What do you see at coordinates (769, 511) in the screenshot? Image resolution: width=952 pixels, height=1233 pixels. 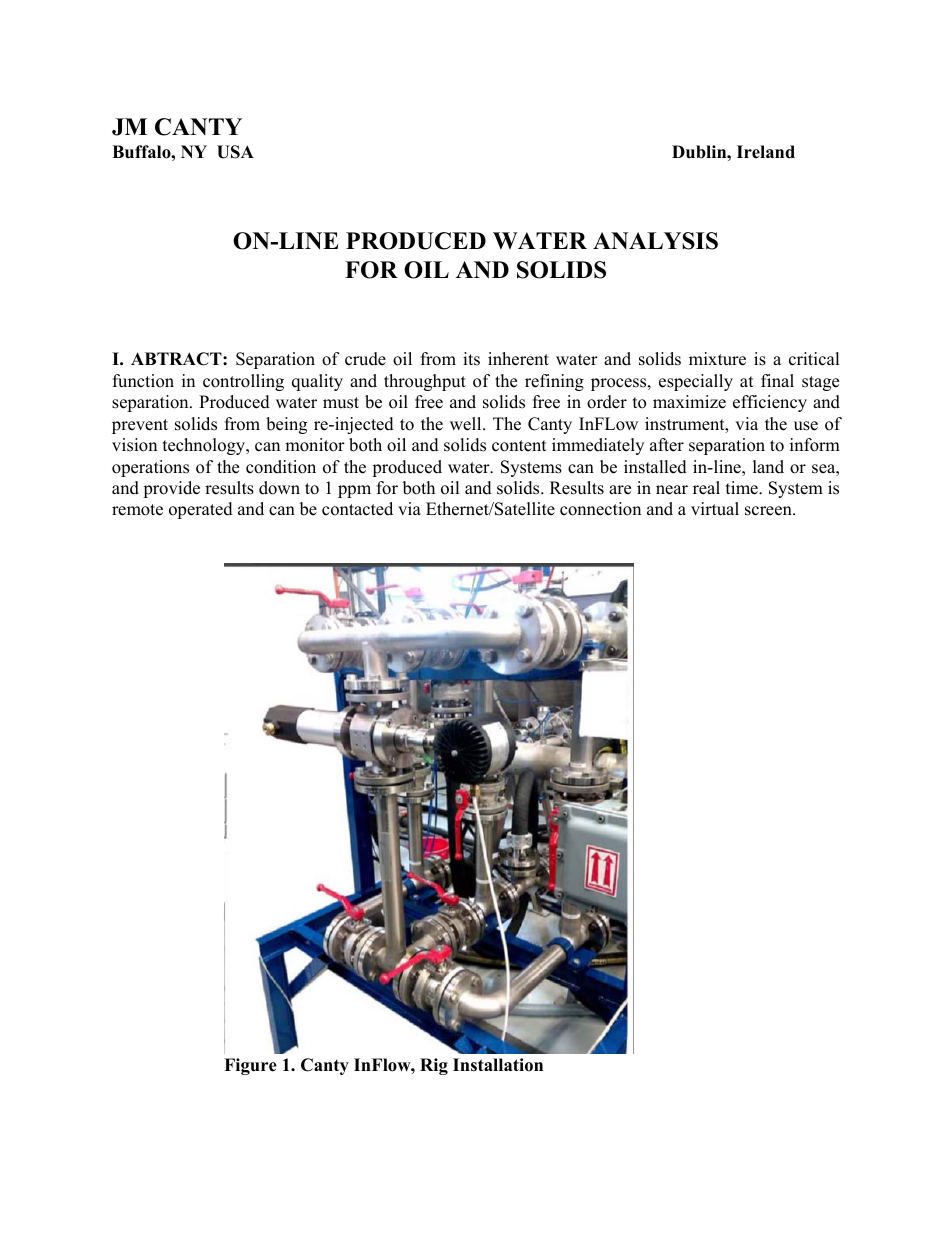 I see `screen` at bounding box center [769, 511].
